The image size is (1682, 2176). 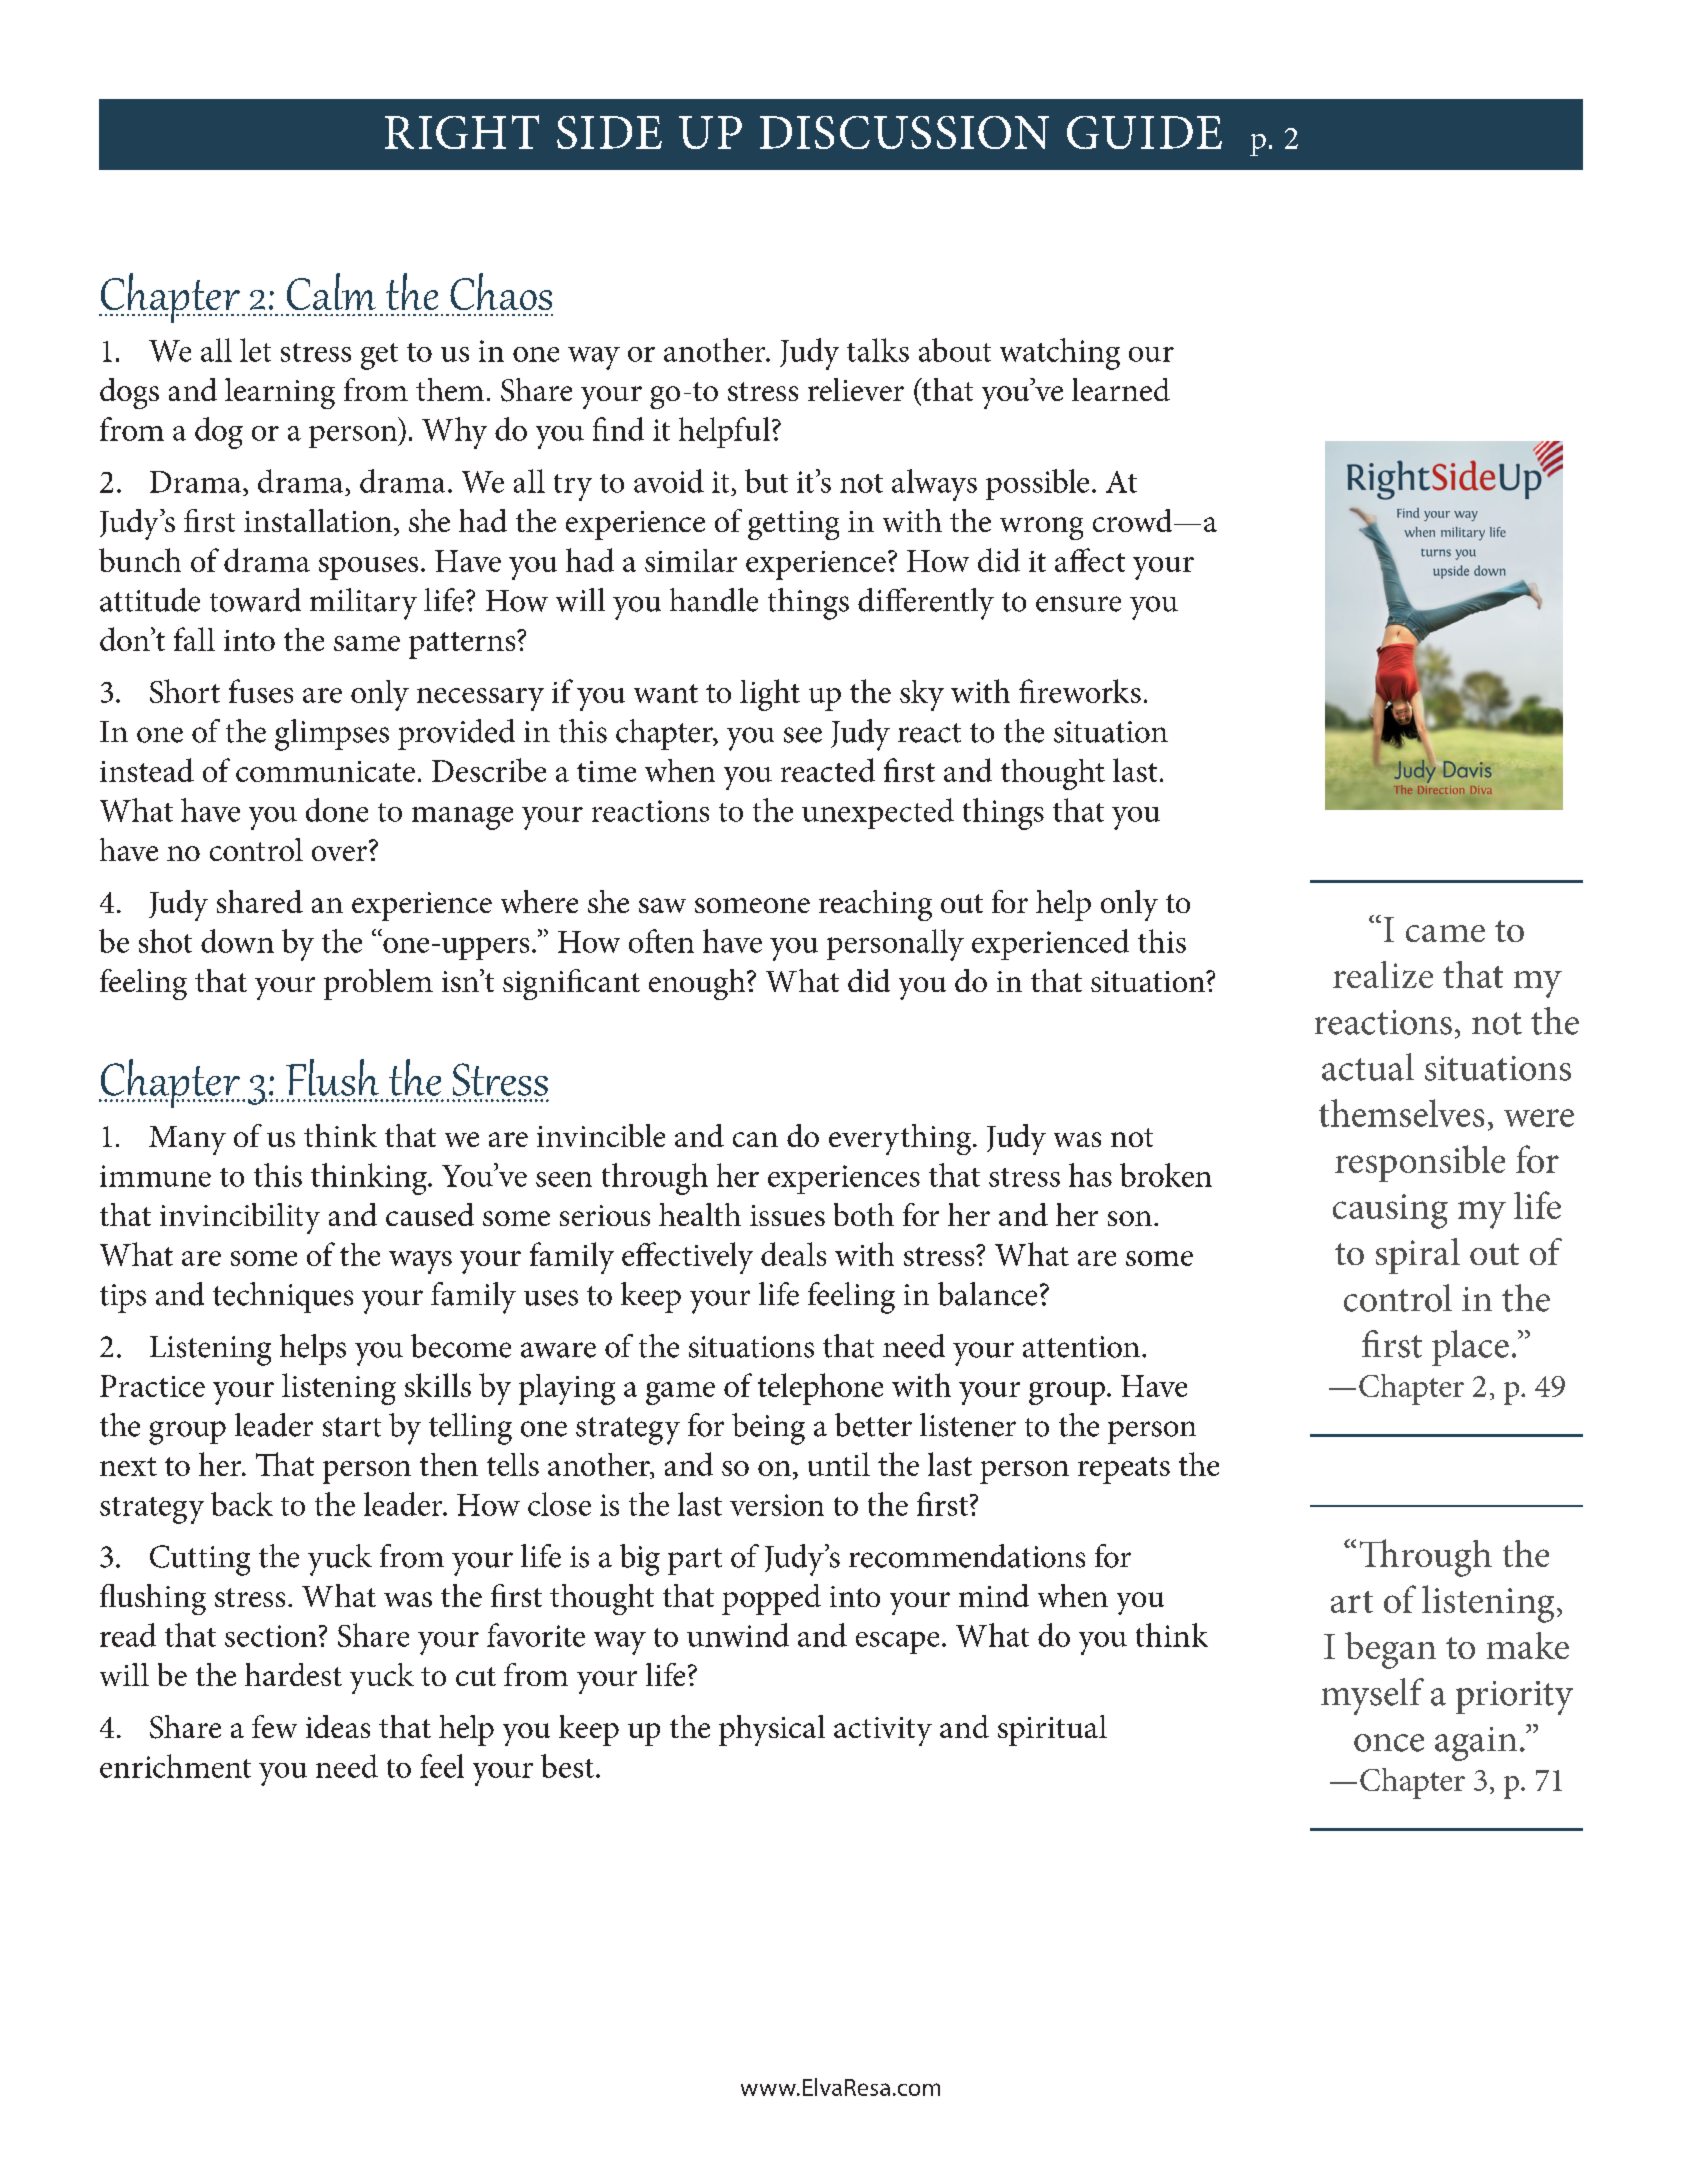 I want to click on telephone, so click(x=820, y=1389).
